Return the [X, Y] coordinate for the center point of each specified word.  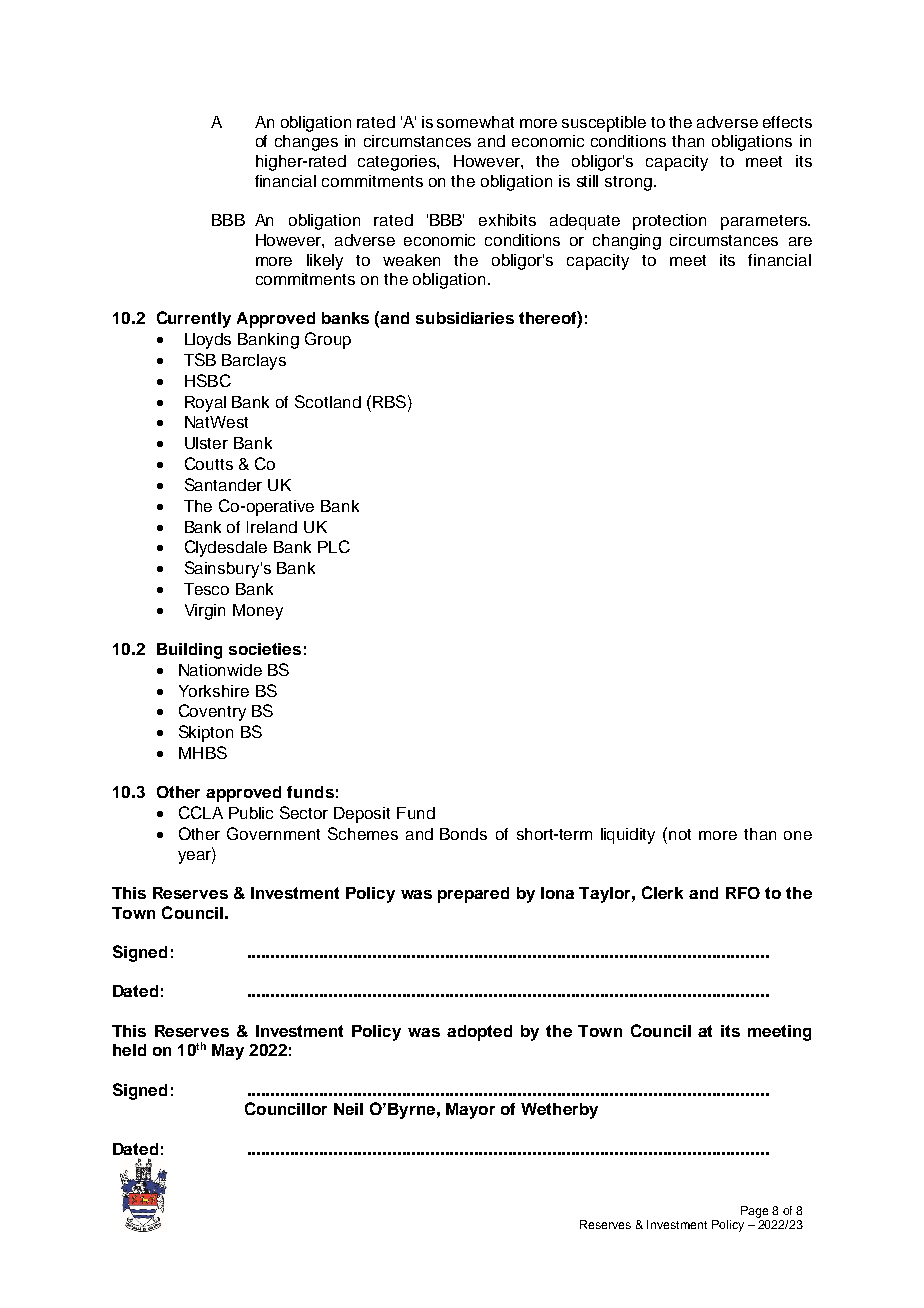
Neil [348, 1109]
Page [754, 1212]
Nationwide [220, 670]
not [680, 834]
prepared [473, 895]
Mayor [470, 1111]
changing [627, 242]
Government [273, 833]
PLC [334, 546]
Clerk [662, 892]
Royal [205, 404]
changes [306, 143]
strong [628, 183]
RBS [389, 401]
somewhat [475, 122]
